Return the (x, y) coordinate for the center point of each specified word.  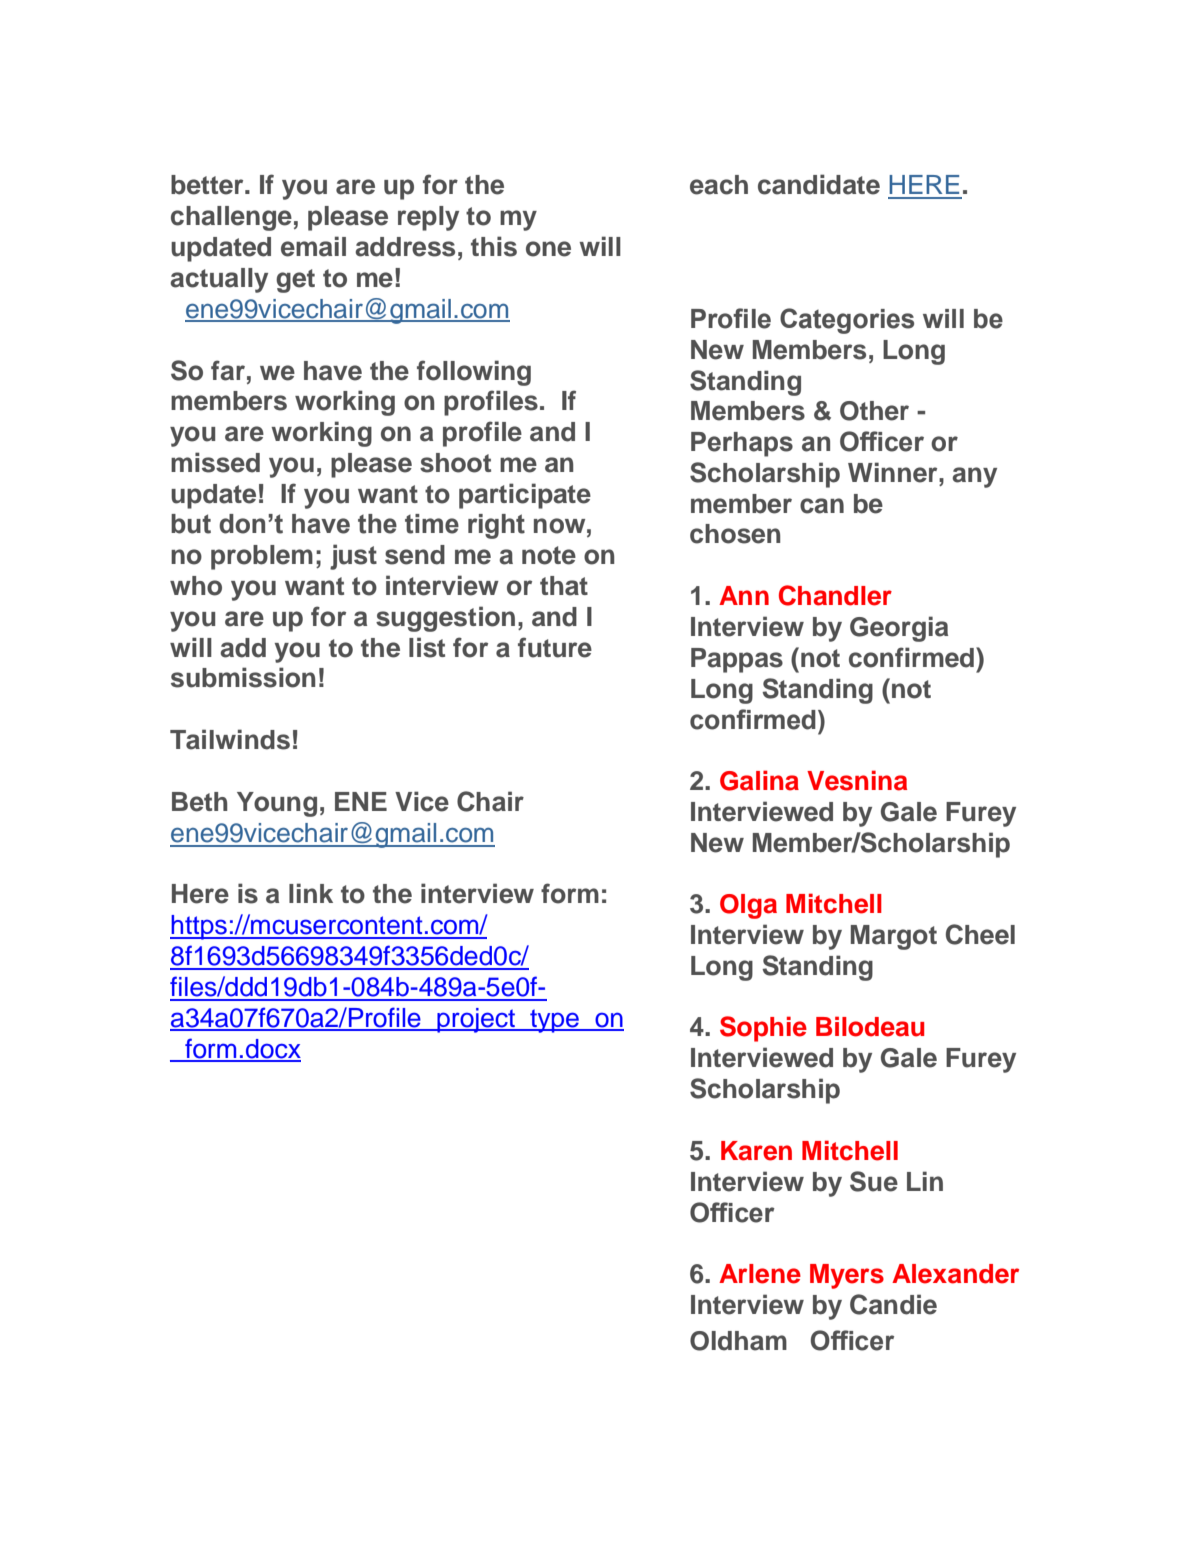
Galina (759, 780)
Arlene (760, 1274)
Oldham (738, 1341)
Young (277, 804)
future (555, 647)
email (313, 246)
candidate (819, 184)
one (548, 249)
